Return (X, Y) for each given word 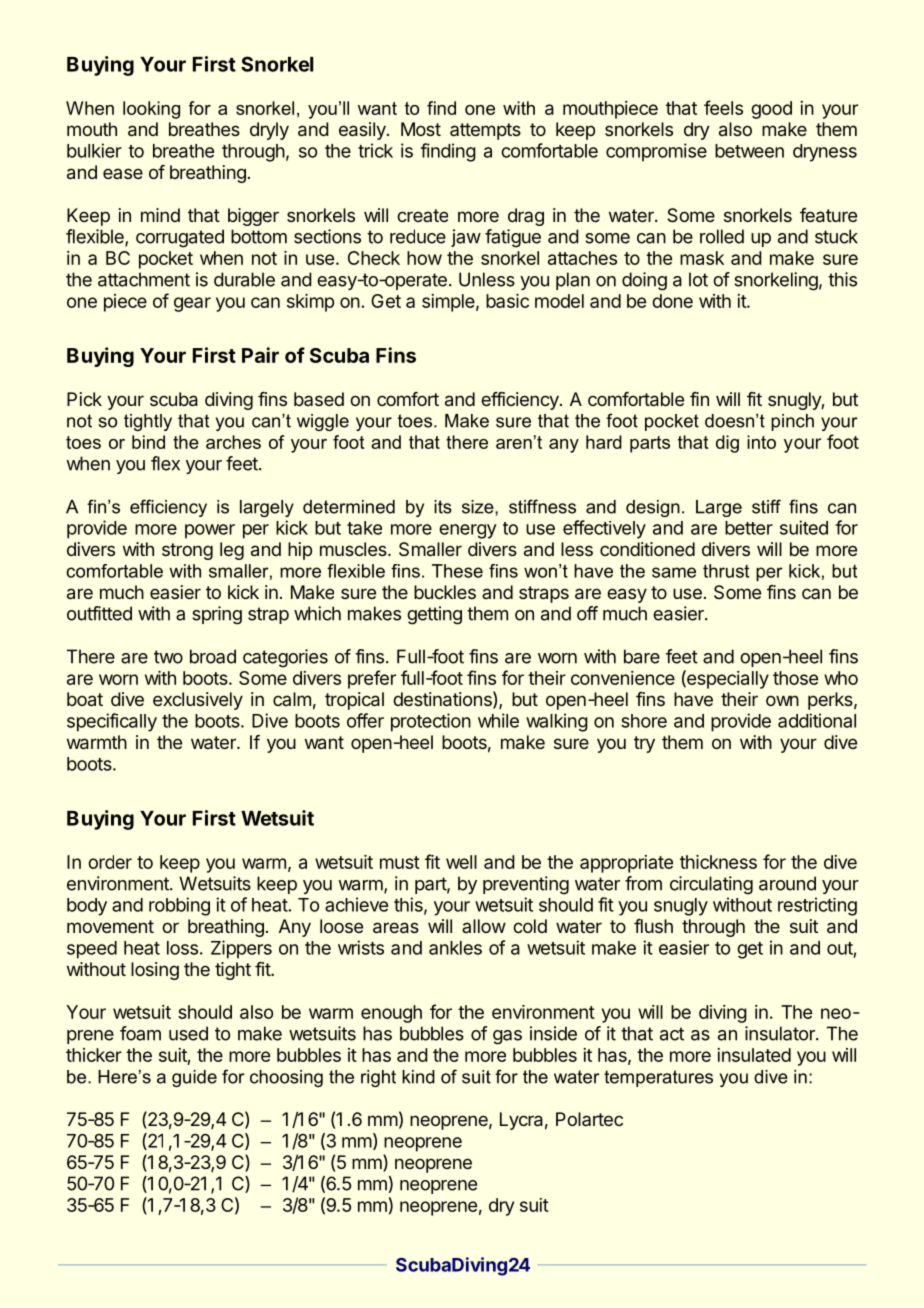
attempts (485, 131)
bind (148, 442)
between (749, 151)
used (188, 1033)
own (782, 700)
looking (151, 110)
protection (431, 722)
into (761, 442)
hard (604, 442)
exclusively (198, 701)
